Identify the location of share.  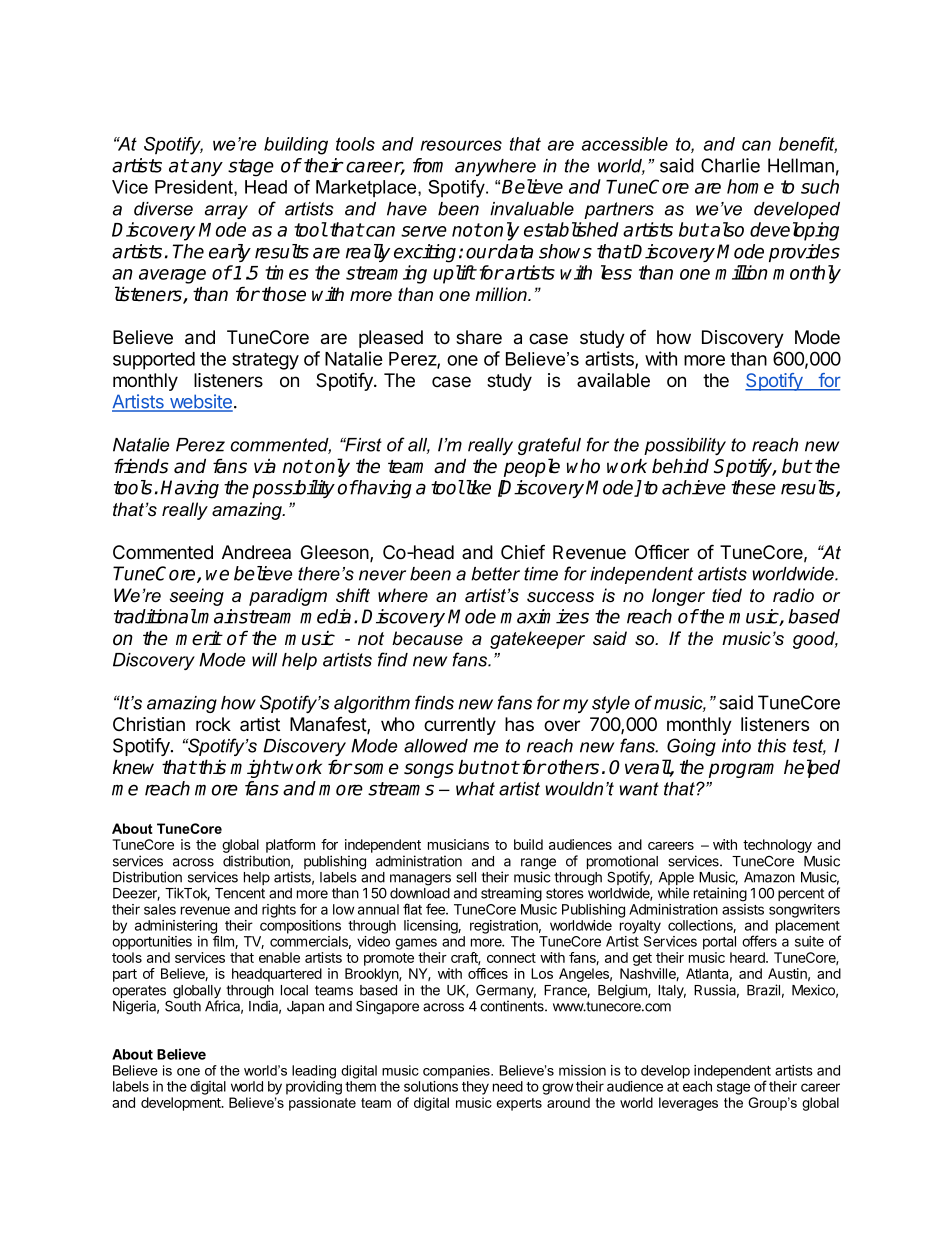
(479, 337).
